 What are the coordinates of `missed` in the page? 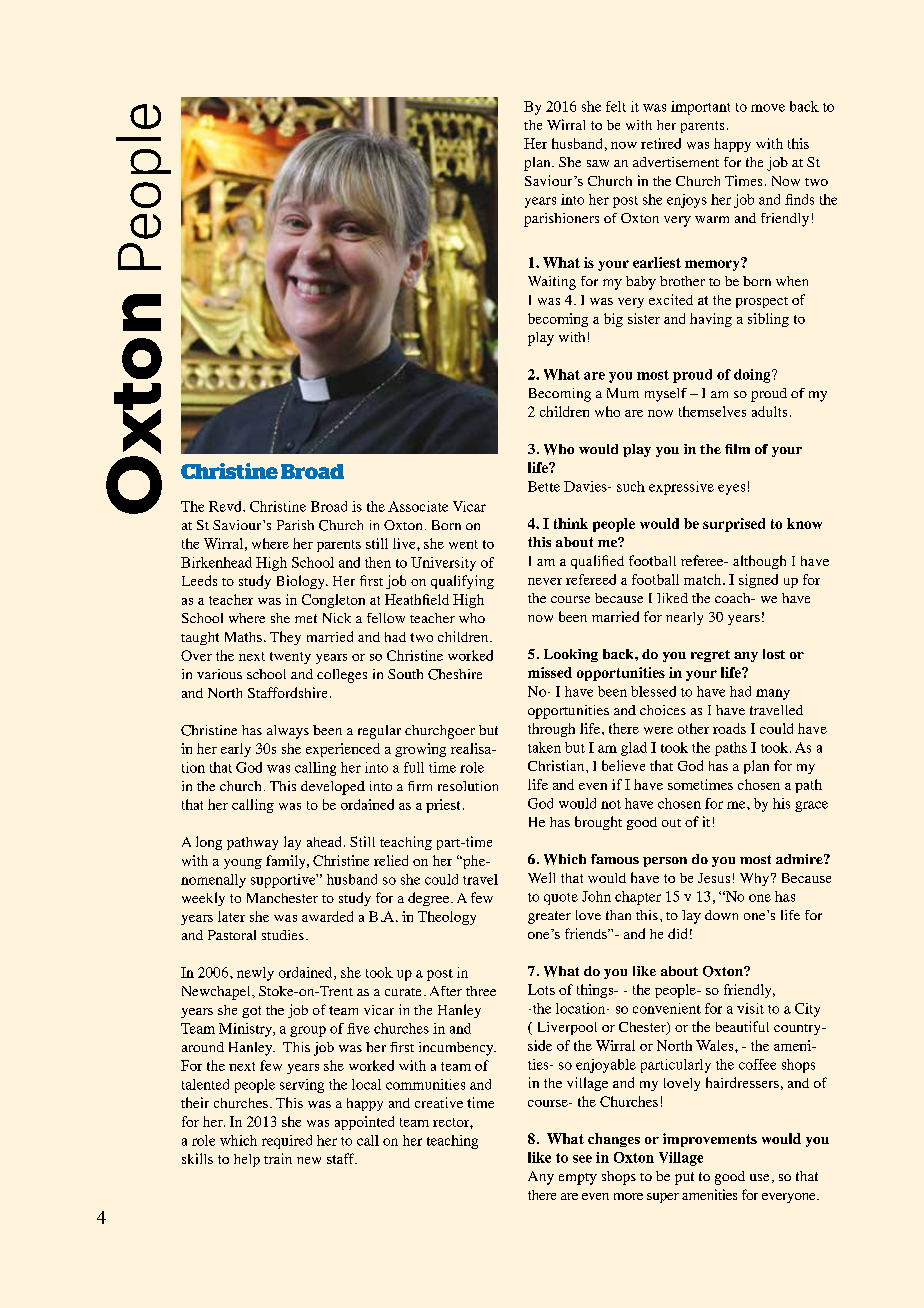 It's located at (550, 672).
